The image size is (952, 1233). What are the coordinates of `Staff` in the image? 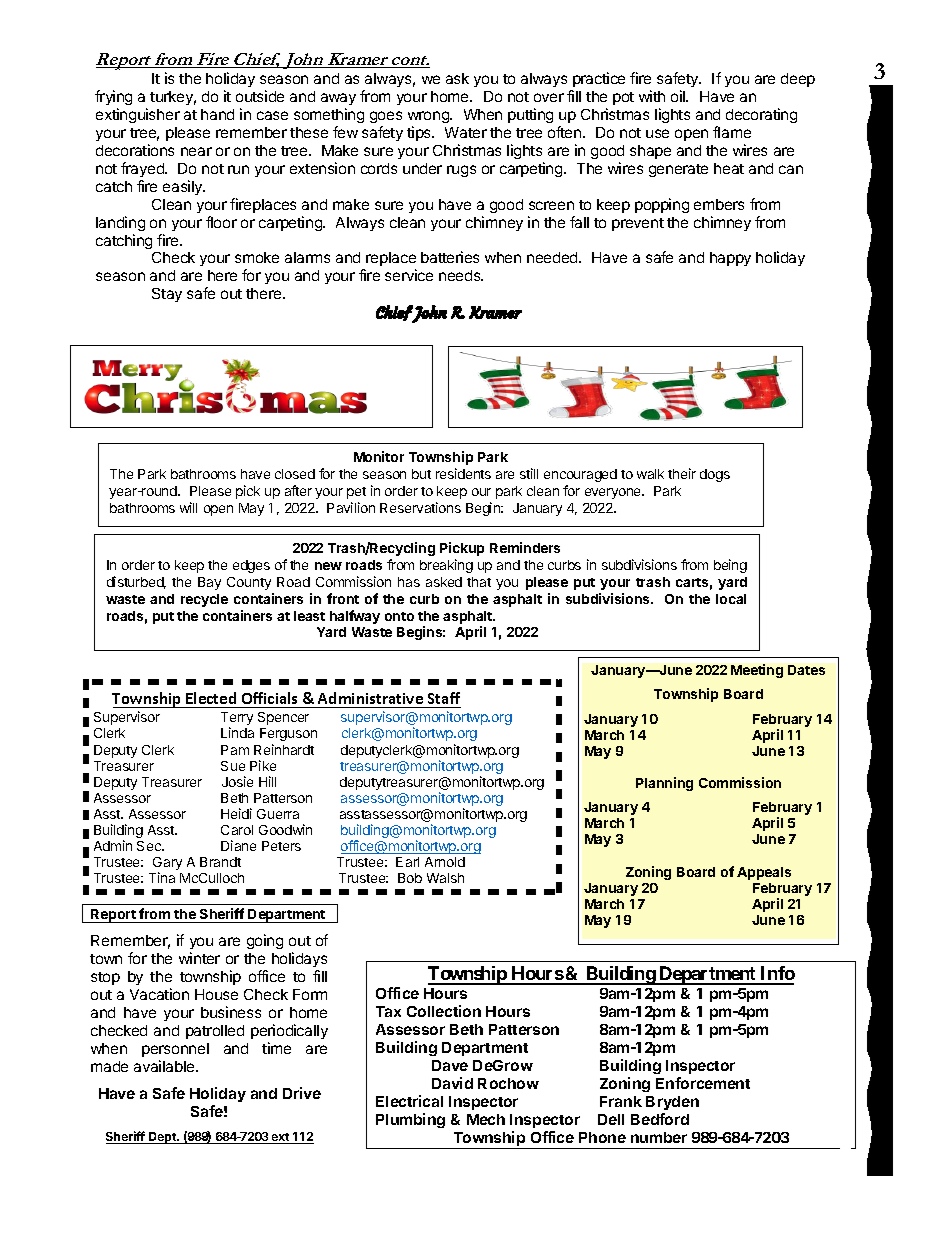 It's located at (443, 700).
